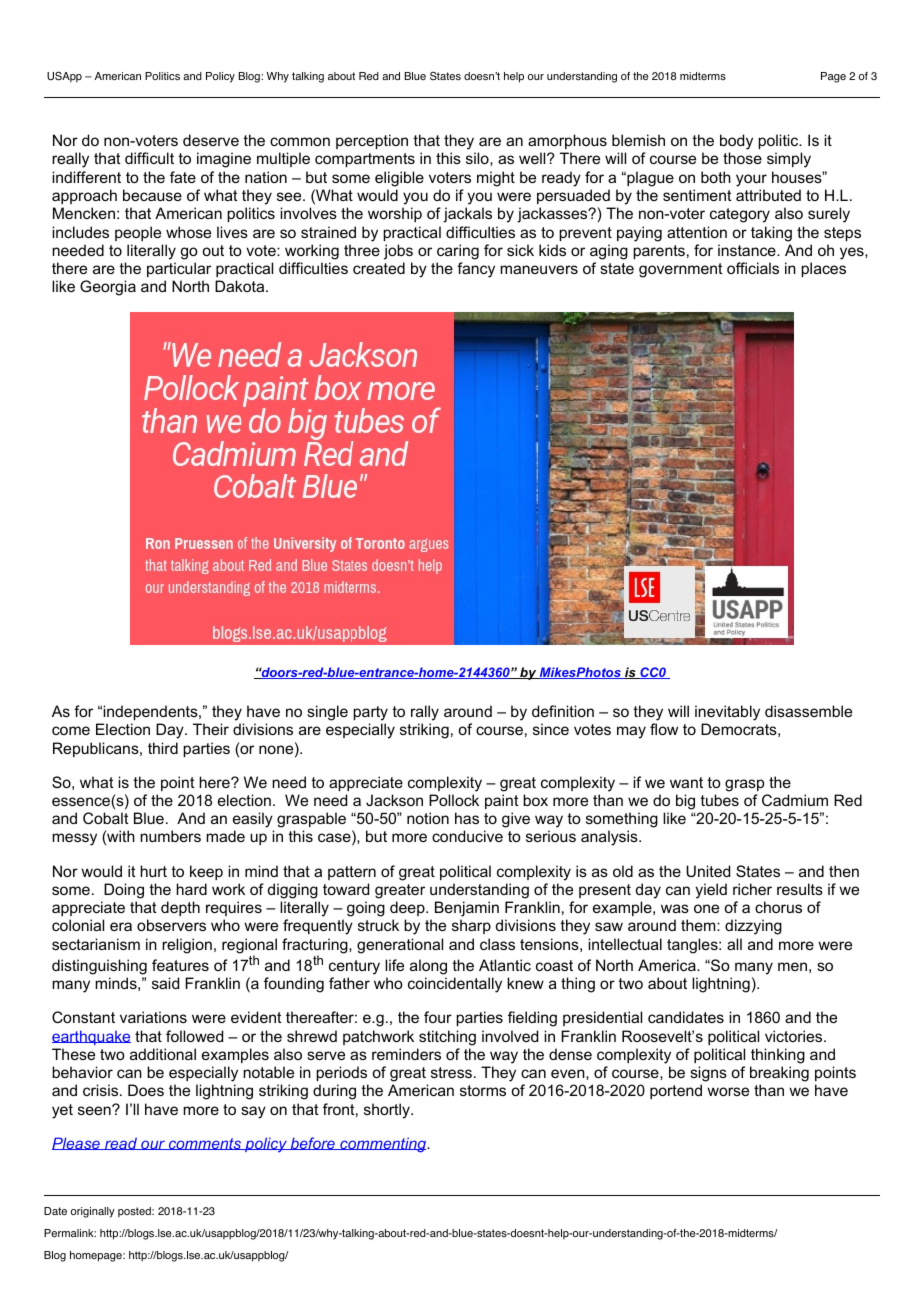 The width and height of the page is (924, 1308). Describe the element at coordinates (108, 288) in the page. I see `Georgia` at that location.
